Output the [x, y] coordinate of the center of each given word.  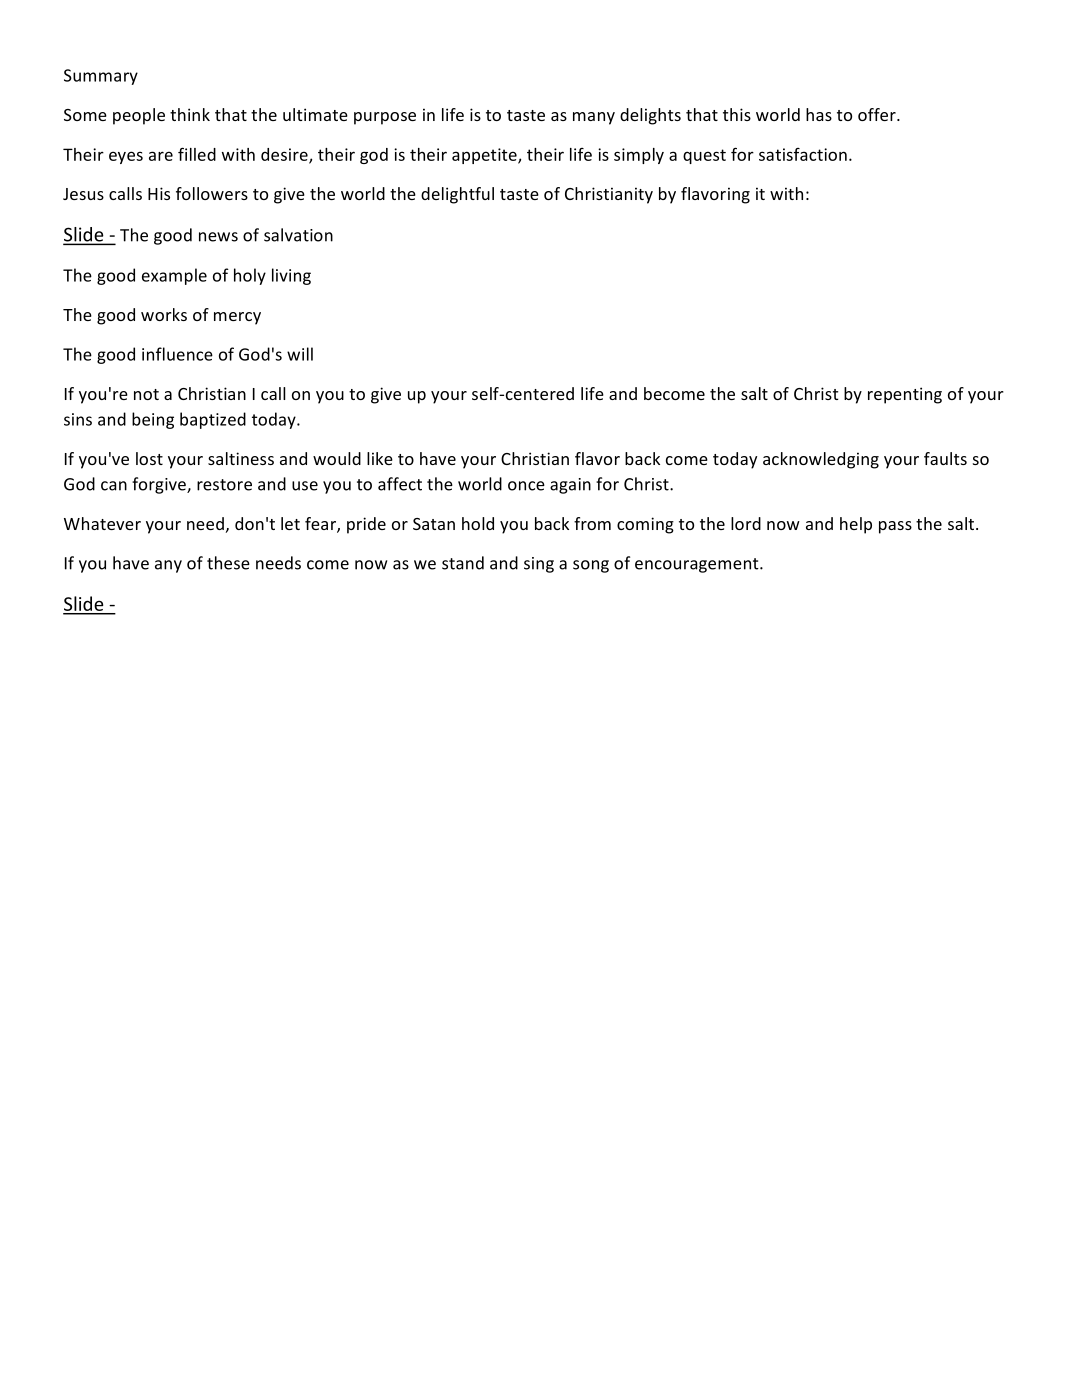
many [594, 118]
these [228, 563]
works [164, 314]
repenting [905, 395]
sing [539, 565]
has [819, 114]
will [300, 354]
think [190, 114]
